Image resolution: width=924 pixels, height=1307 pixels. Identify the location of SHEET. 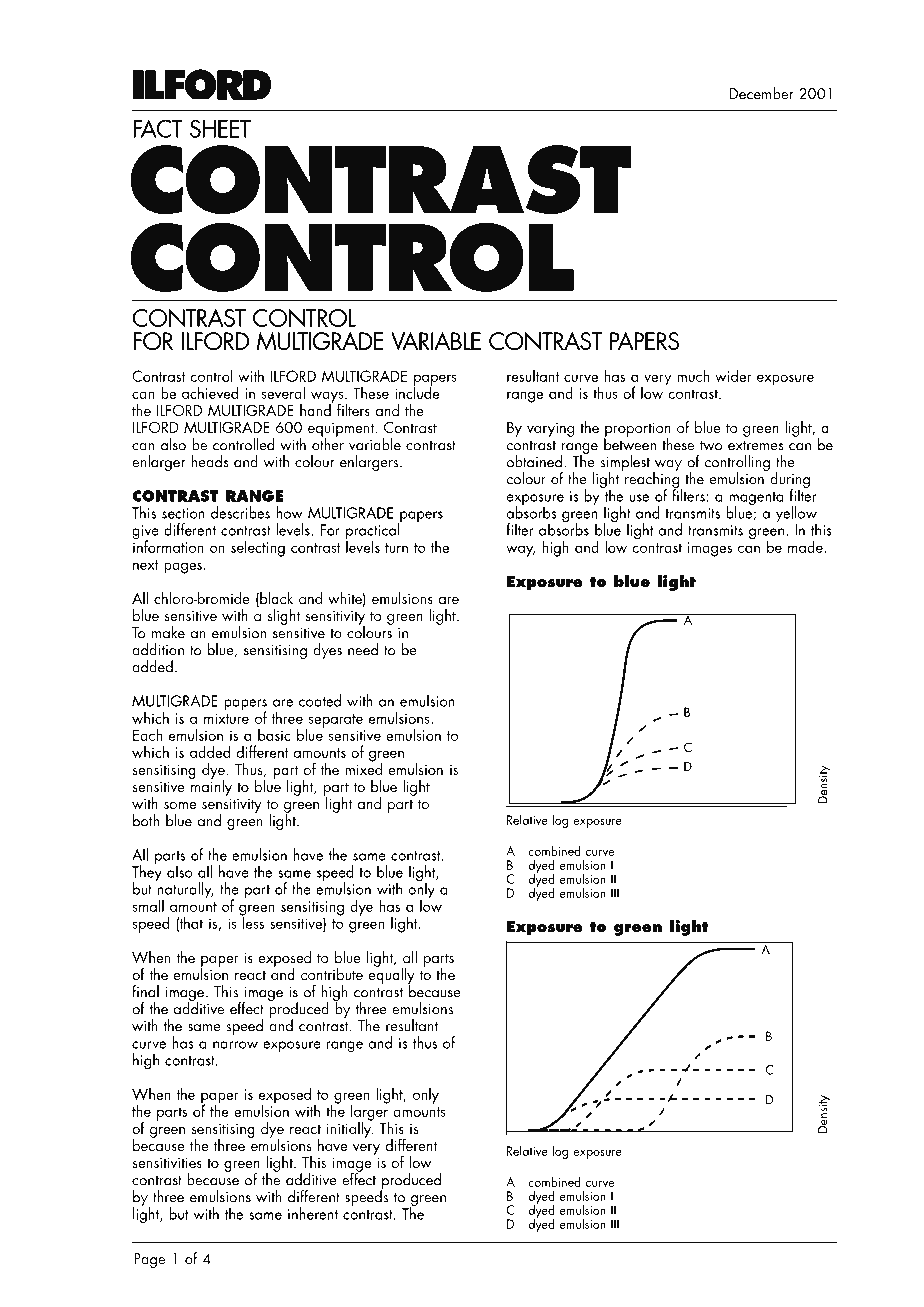
(220, 128).
